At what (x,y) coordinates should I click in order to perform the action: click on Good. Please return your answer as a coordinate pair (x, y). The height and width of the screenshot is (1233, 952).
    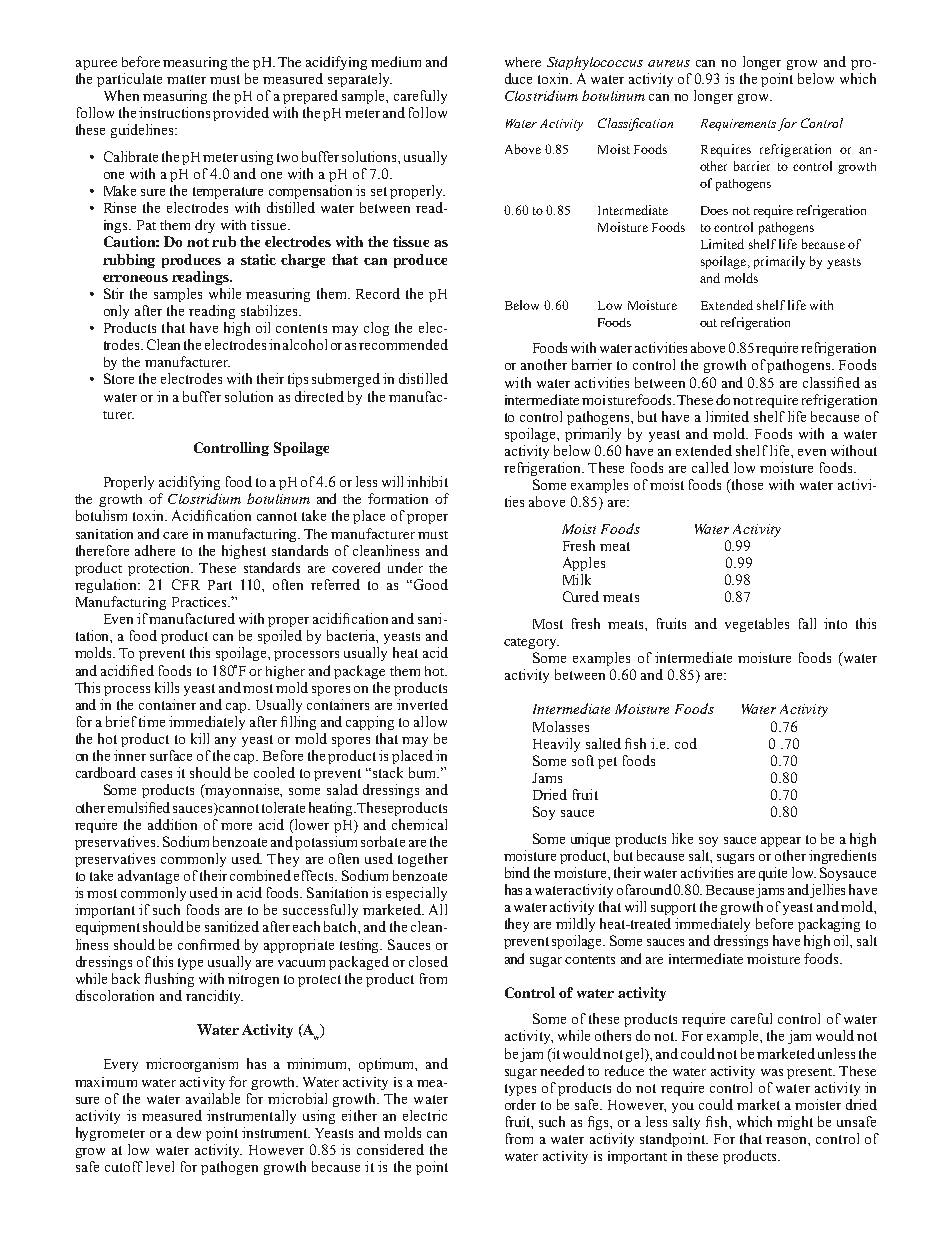
    Looking at the image, I should click on (431, 584).
